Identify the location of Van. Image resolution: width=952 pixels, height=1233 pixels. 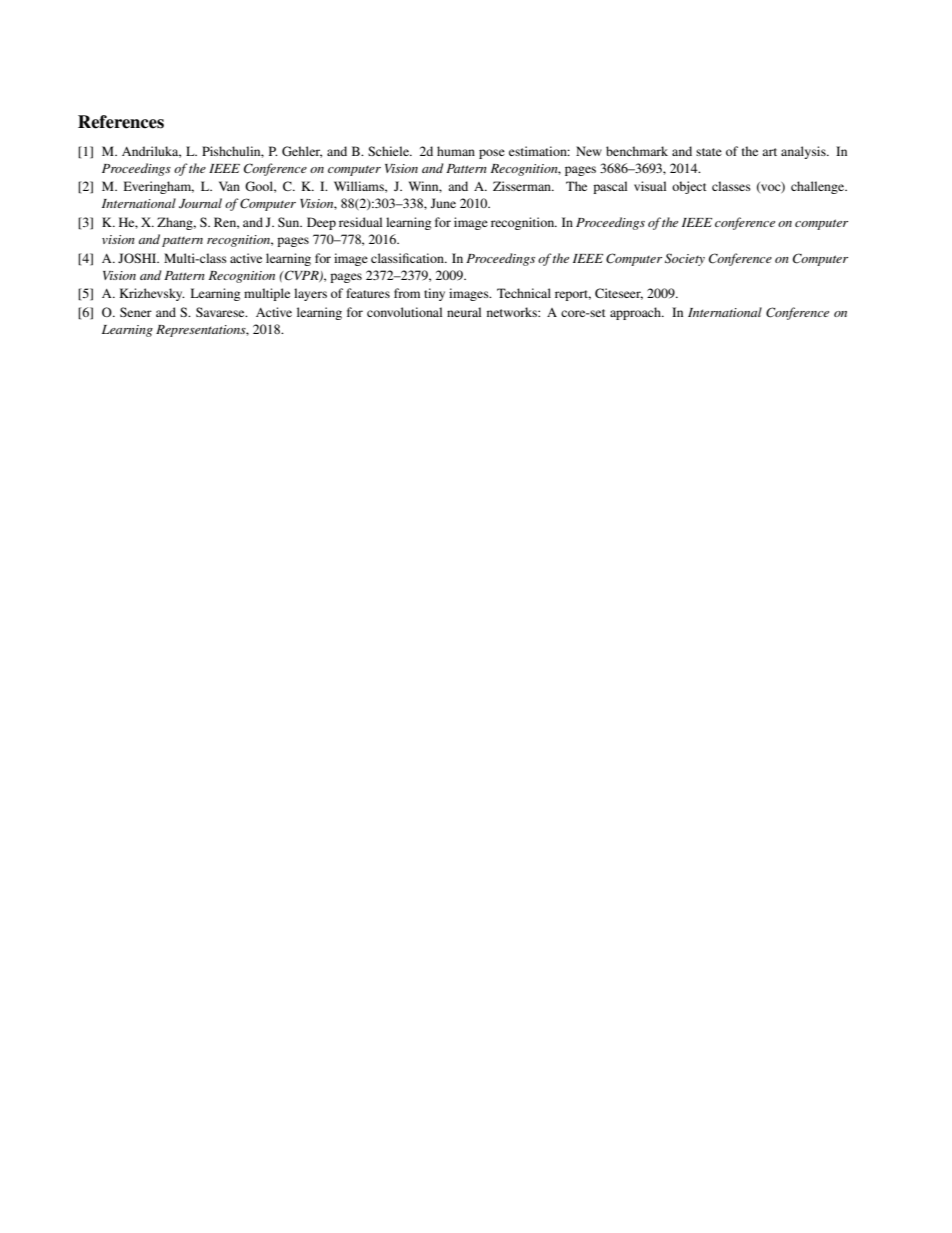
(229, 186).
